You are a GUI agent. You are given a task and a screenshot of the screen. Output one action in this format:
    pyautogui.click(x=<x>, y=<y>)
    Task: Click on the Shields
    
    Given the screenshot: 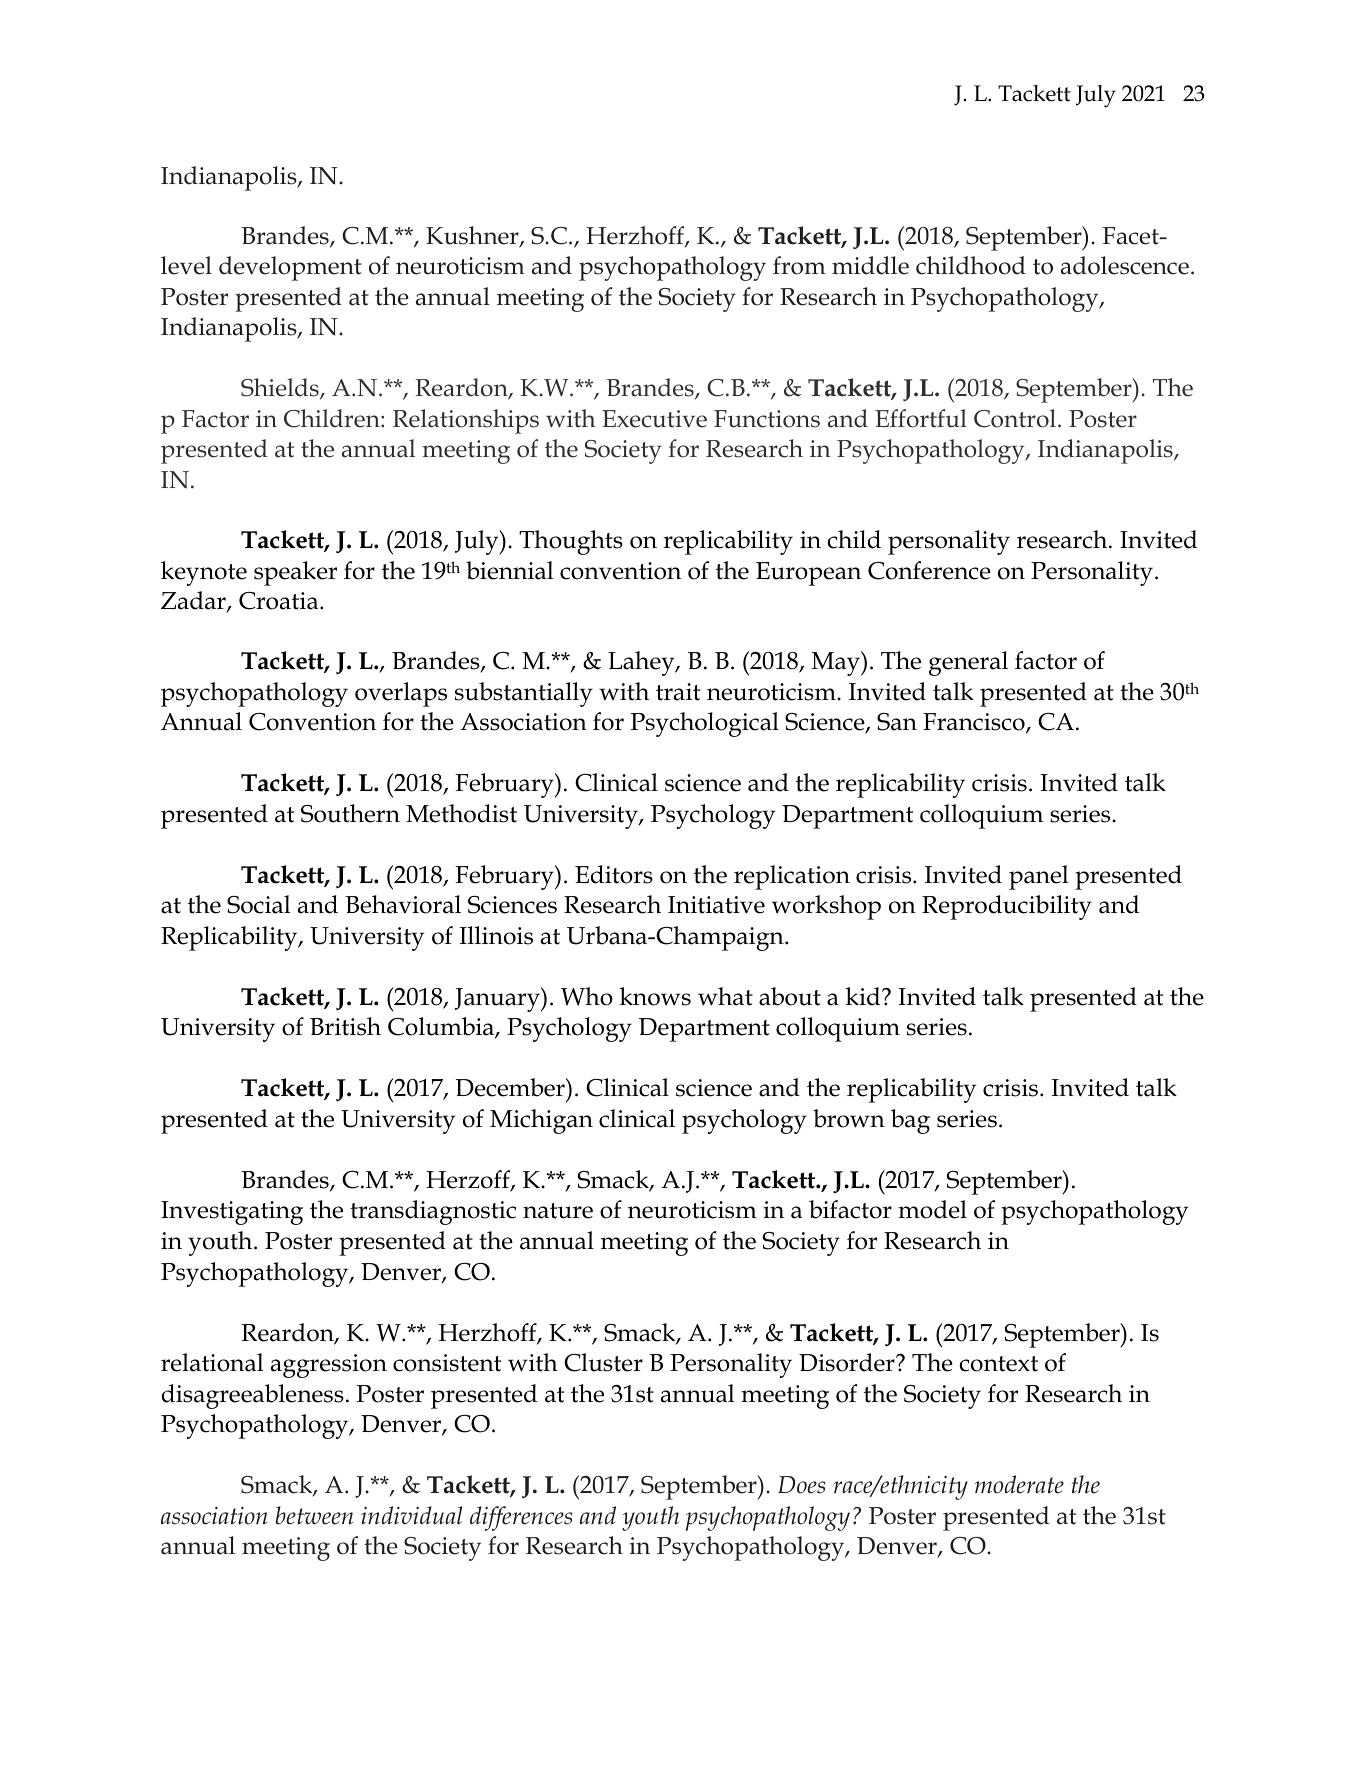 What is the action you would take?
    pyautogui.click(x=281, y=389)
